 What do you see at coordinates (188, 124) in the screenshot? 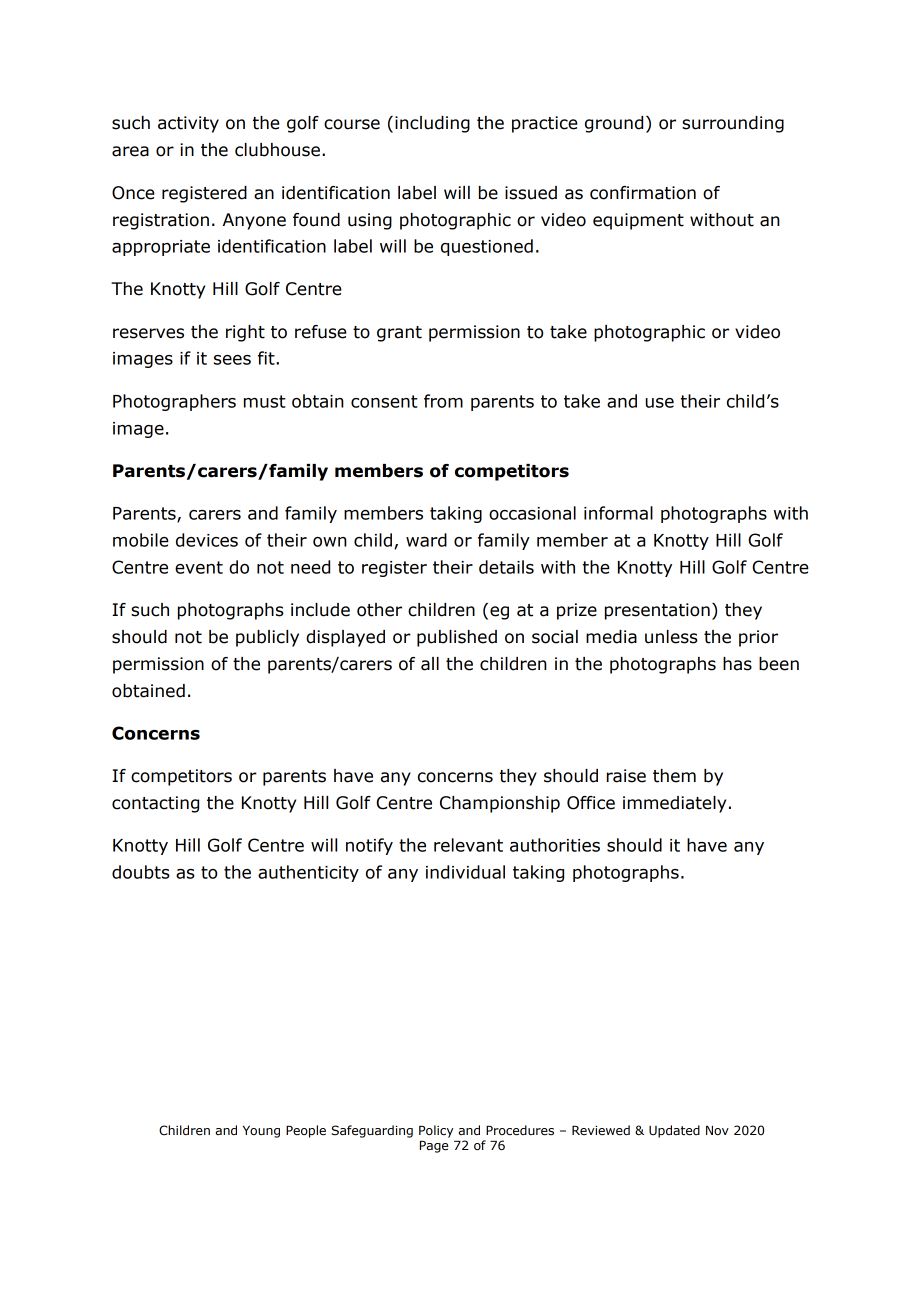
I see `activity` at bounding box center [188, 124].
